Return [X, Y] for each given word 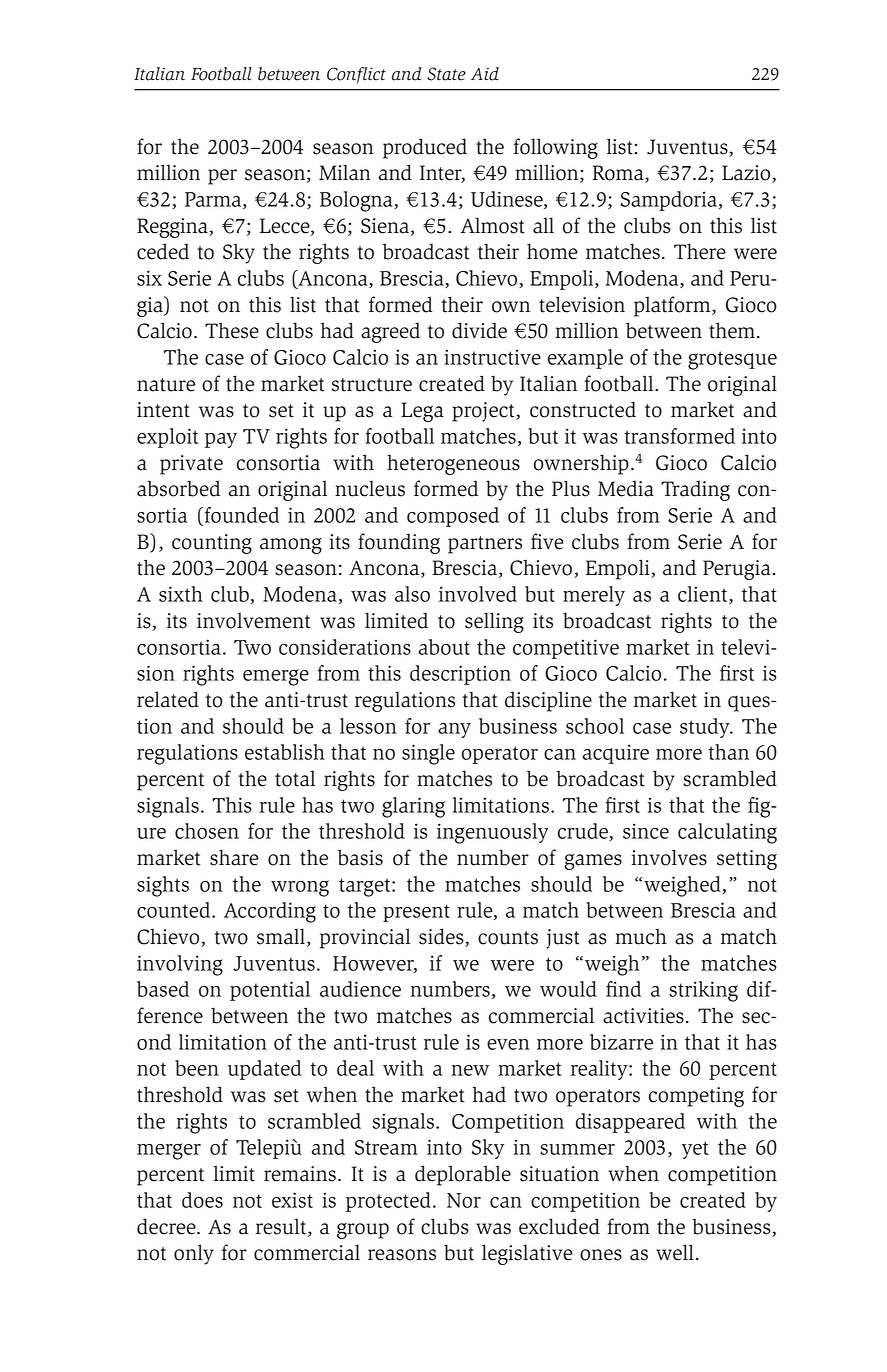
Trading [695, 490]
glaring [413, 807]
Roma [619, 174]
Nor [464, 1200]
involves [669, 857]
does [202, 1200]
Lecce [286, 227]
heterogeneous [453, 464]
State [446, 74]
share [234, 857]
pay [221, 440]
